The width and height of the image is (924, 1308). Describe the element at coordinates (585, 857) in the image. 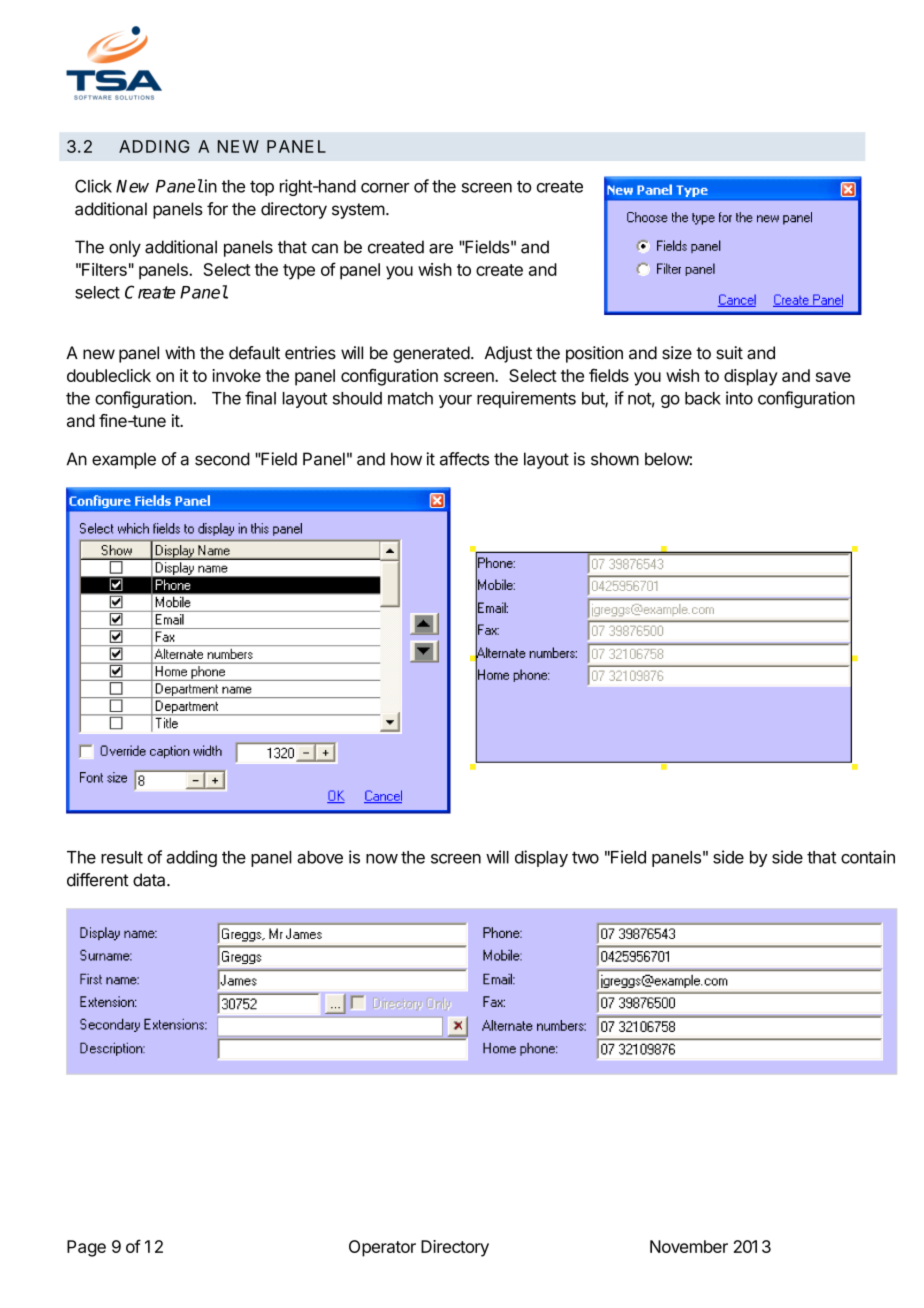

I see `two` at that location.
